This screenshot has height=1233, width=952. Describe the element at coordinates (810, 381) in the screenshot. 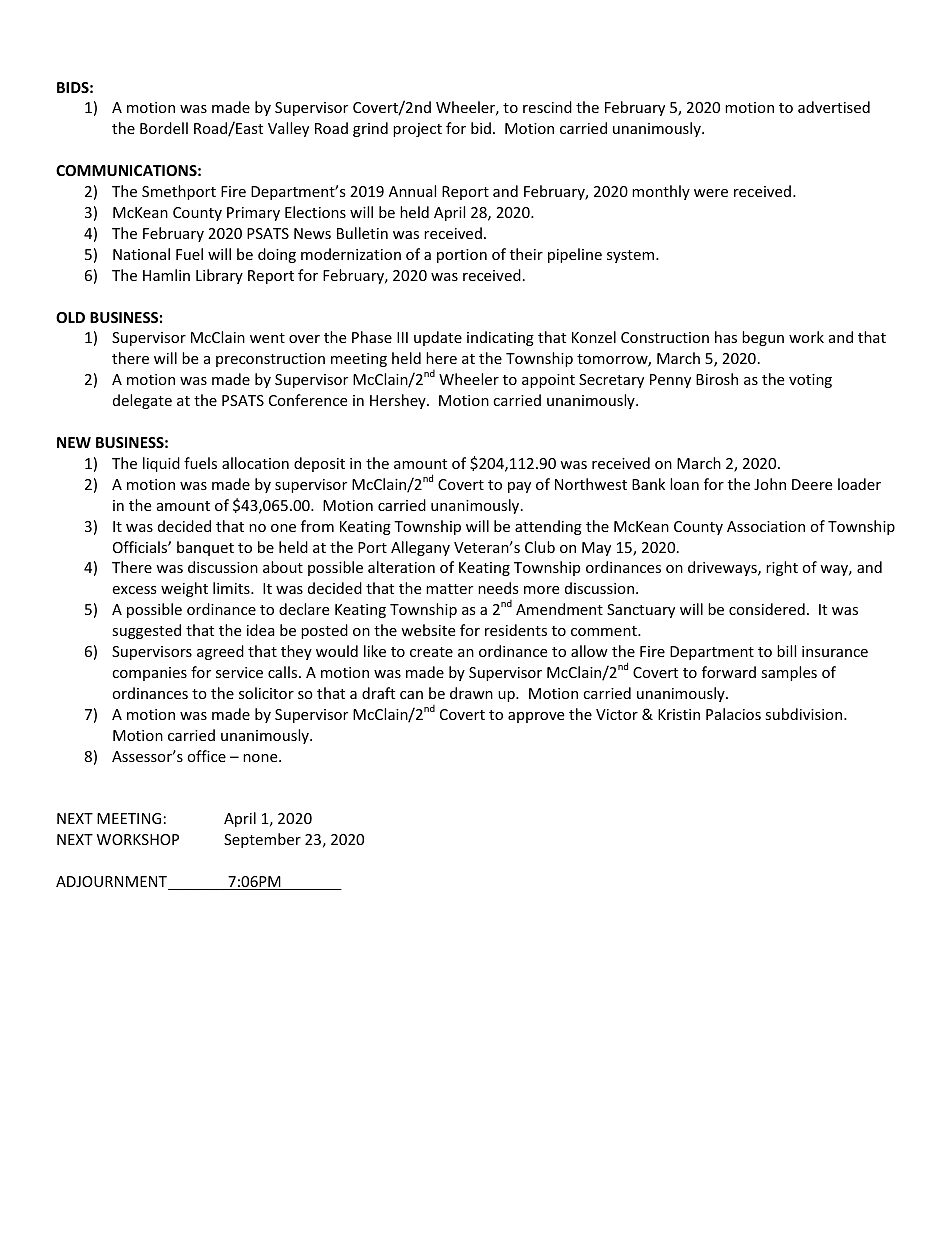

I see `voting` at that location.
